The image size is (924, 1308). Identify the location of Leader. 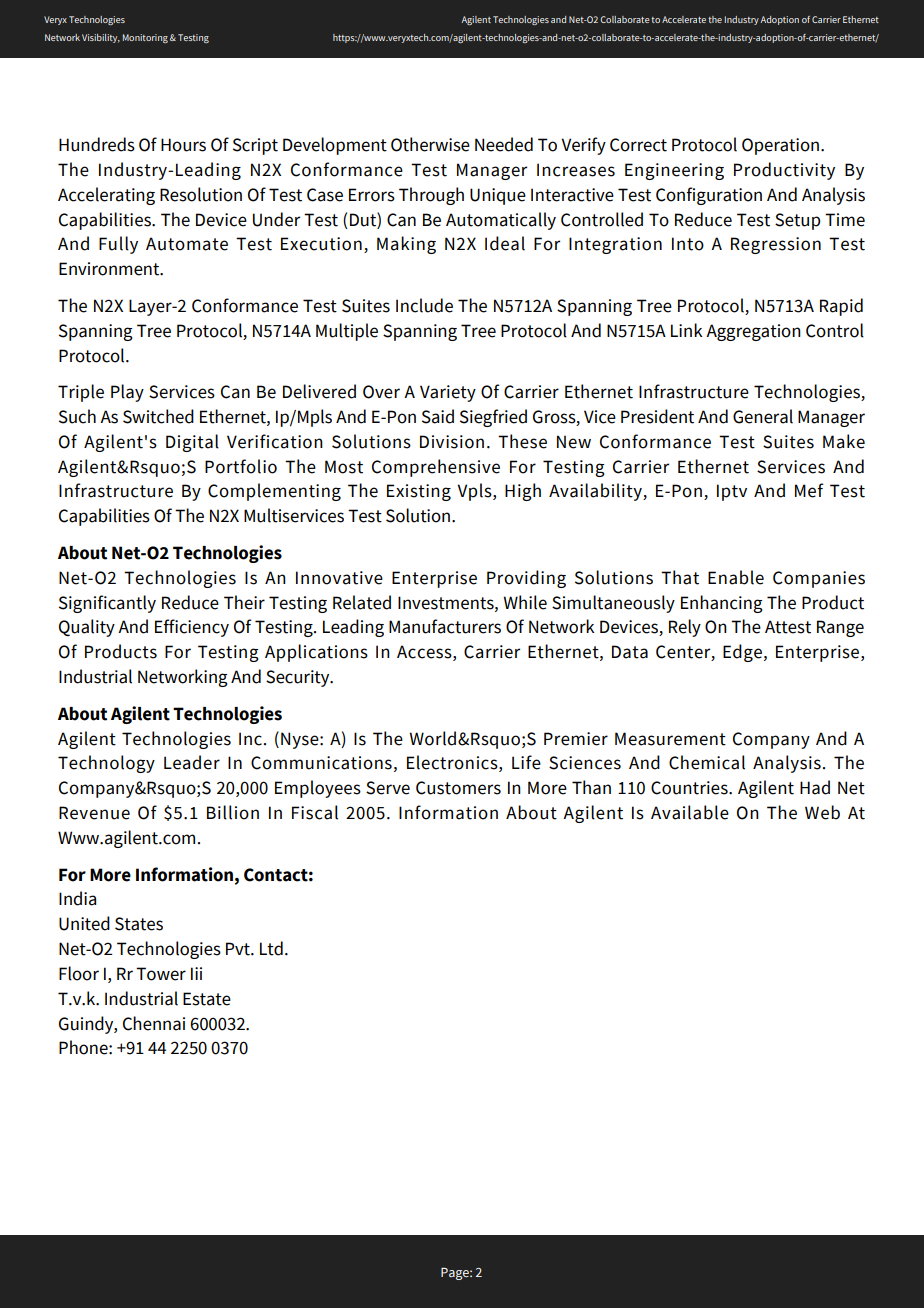
(192, 762).
